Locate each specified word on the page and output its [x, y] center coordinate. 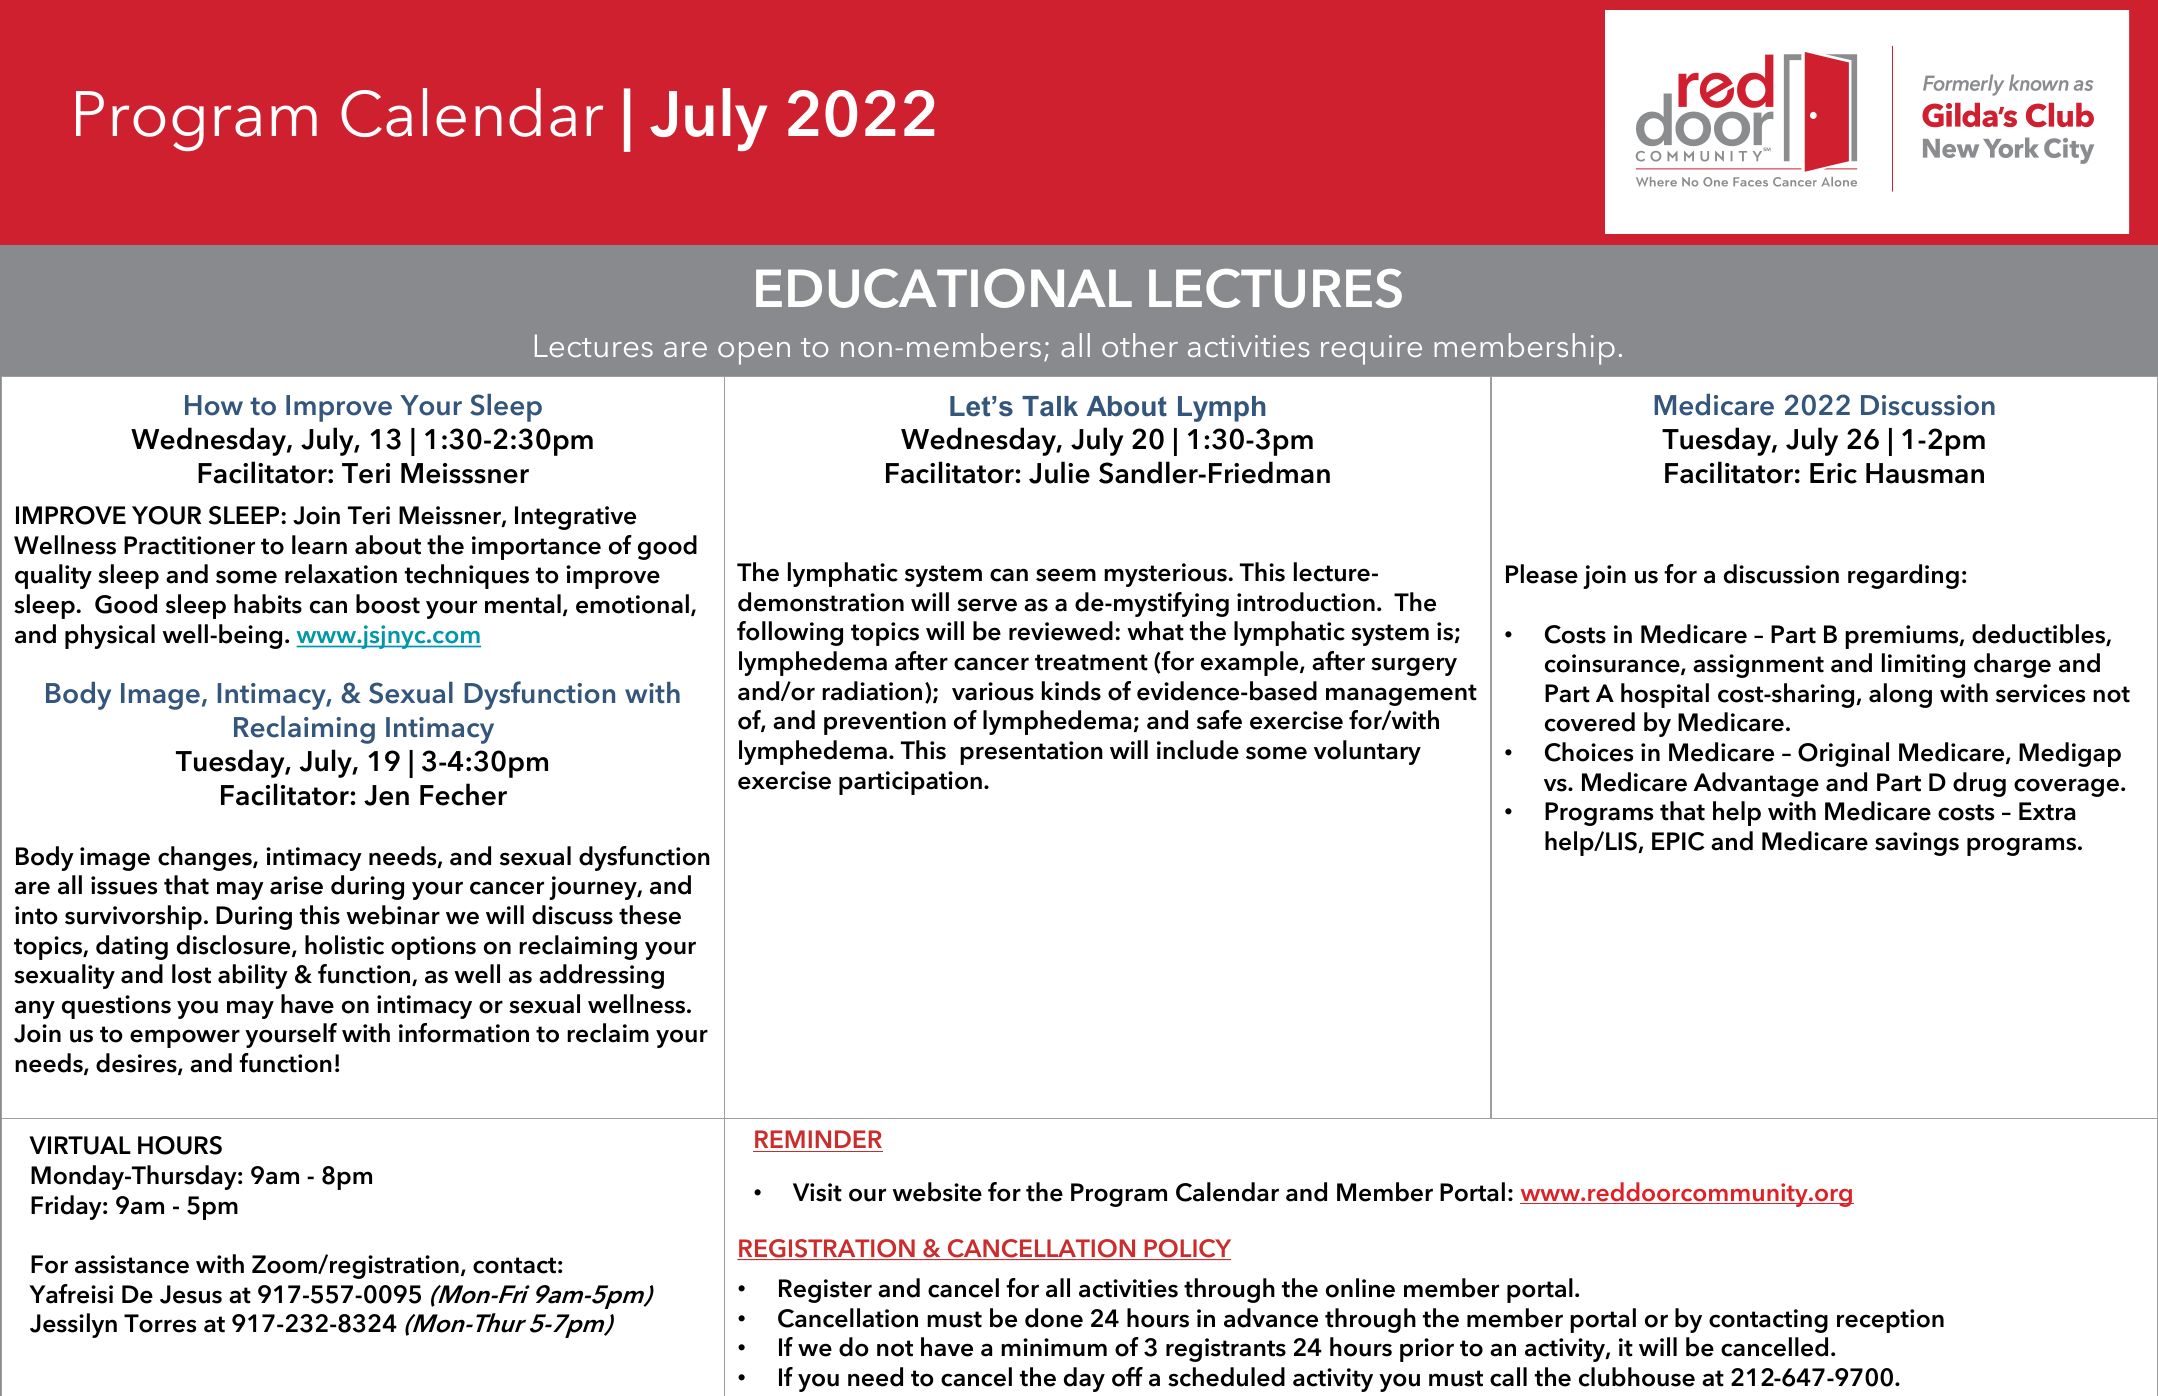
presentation [1031, 753]
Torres [160, 1323]
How [214, 405]
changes [206, 858]
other [1140, 345]
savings [1917, 844]
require [1371, 350]
